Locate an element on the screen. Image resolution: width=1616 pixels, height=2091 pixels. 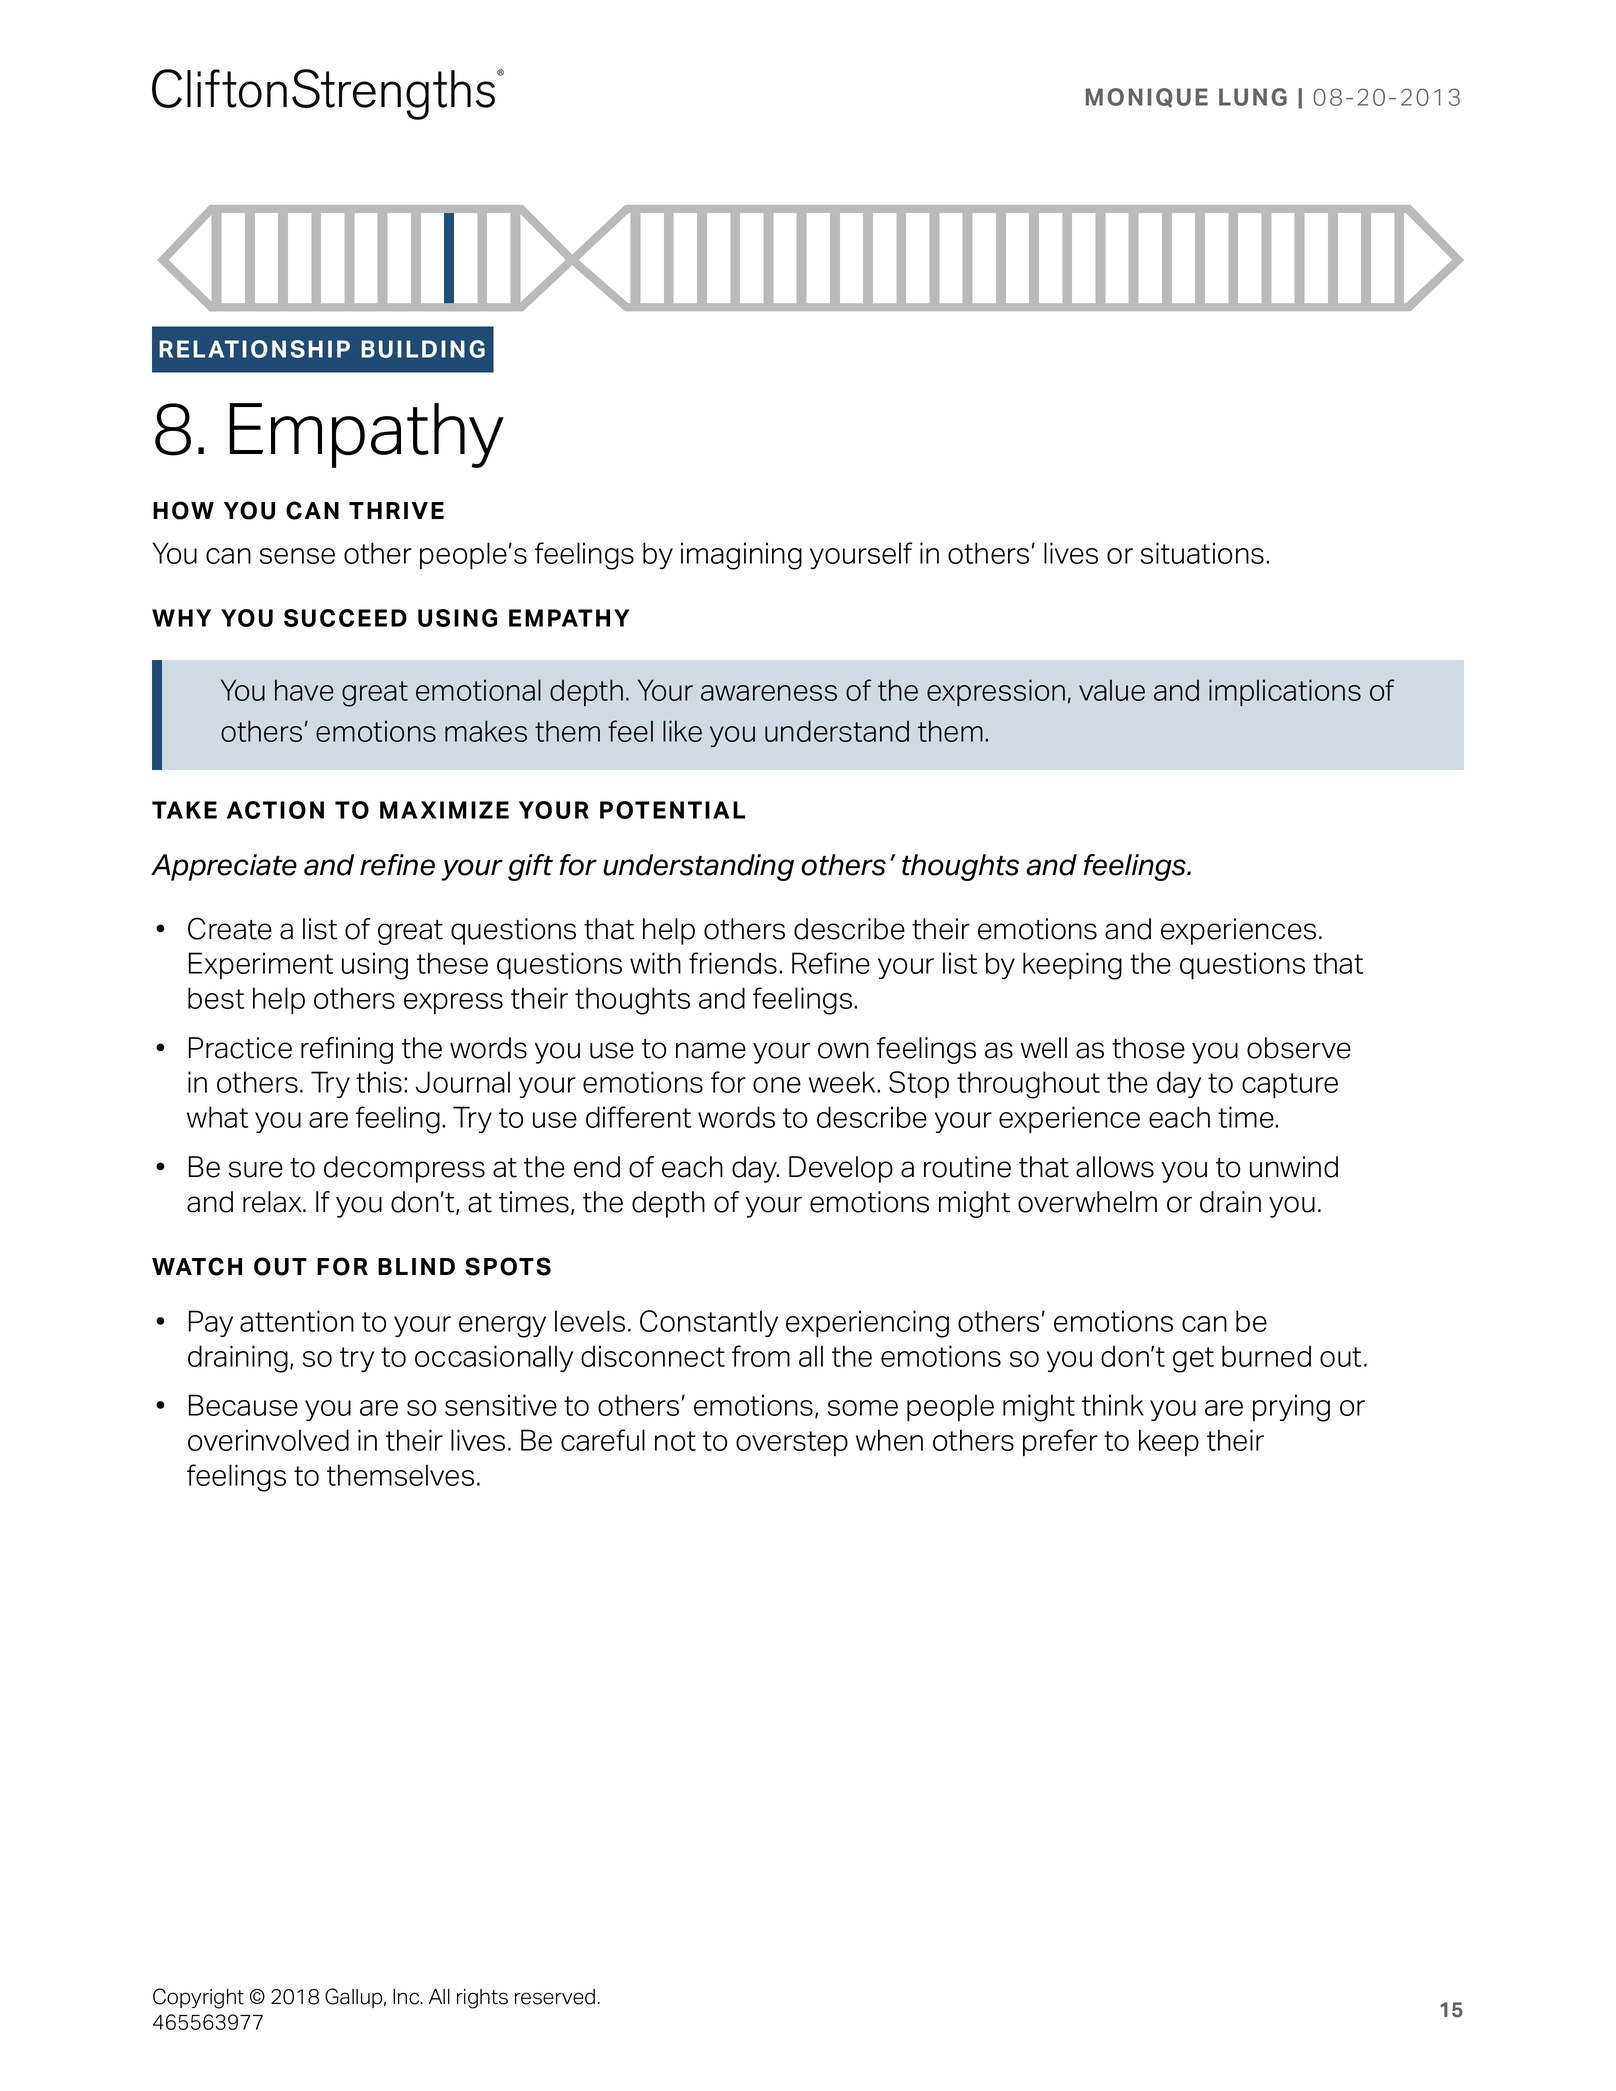
LUNG is located at coordinates (1253, 97).
